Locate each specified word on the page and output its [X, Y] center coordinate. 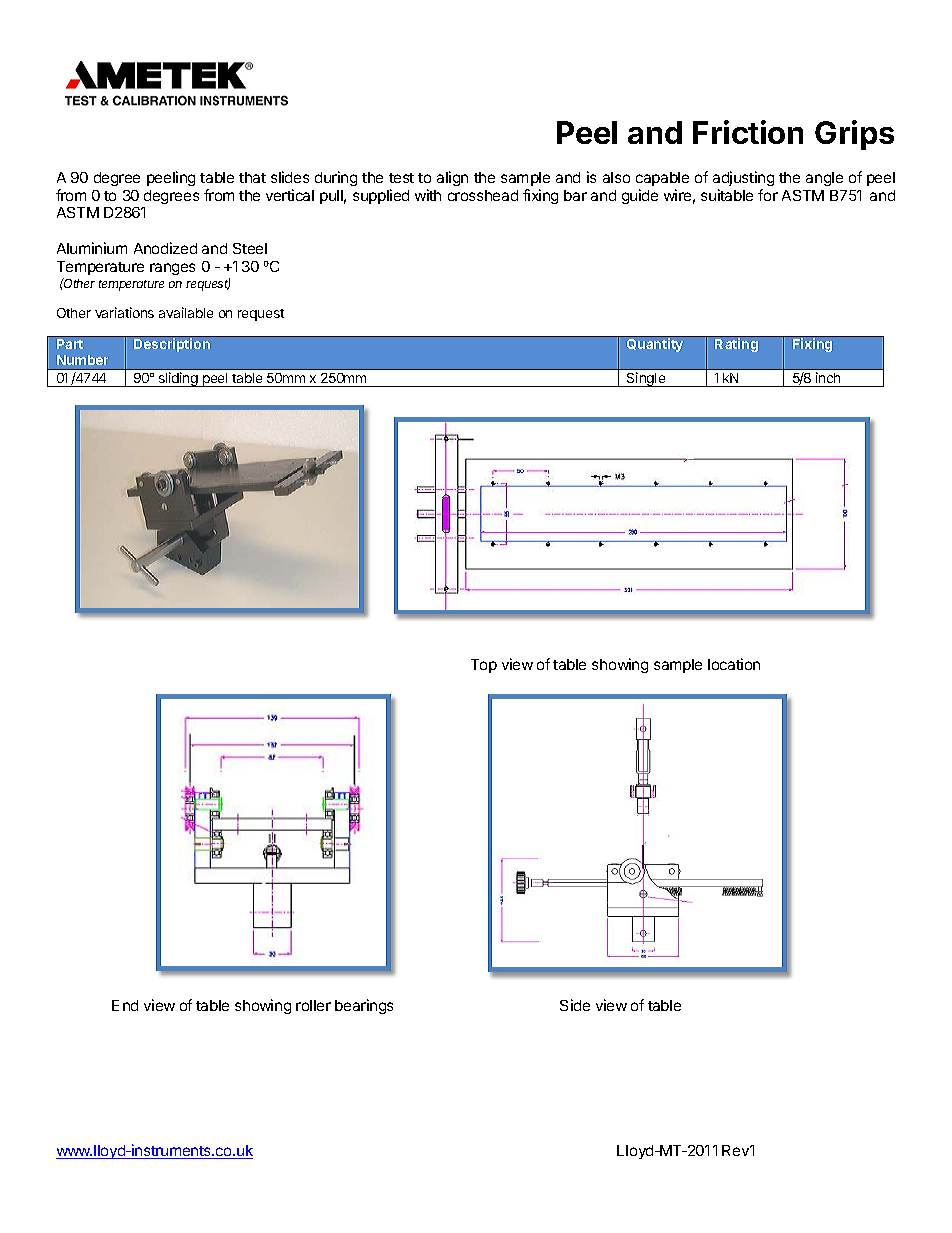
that [252, 177]
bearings [364, 1006]
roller [313, 1005]
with [428, 195]
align [452, 178]
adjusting [743, 178]
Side [575, 1005]
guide [640, 196]
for [768, 195]
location [734, 664]
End [125, 1005]
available [186, 312]
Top [484, 666]
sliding [178, 379]
